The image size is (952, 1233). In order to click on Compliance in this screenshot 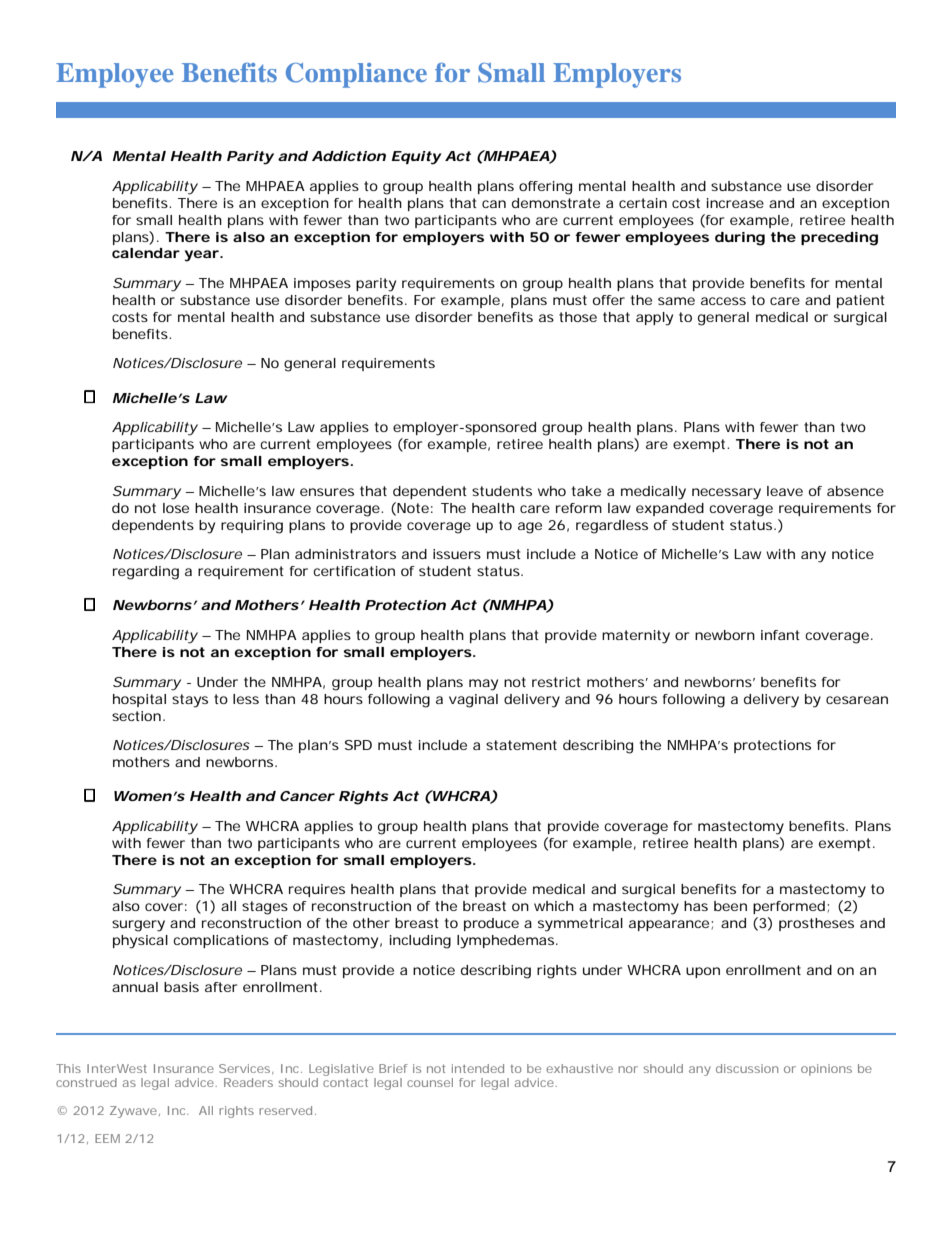, I will do `click(356, 75)`.
